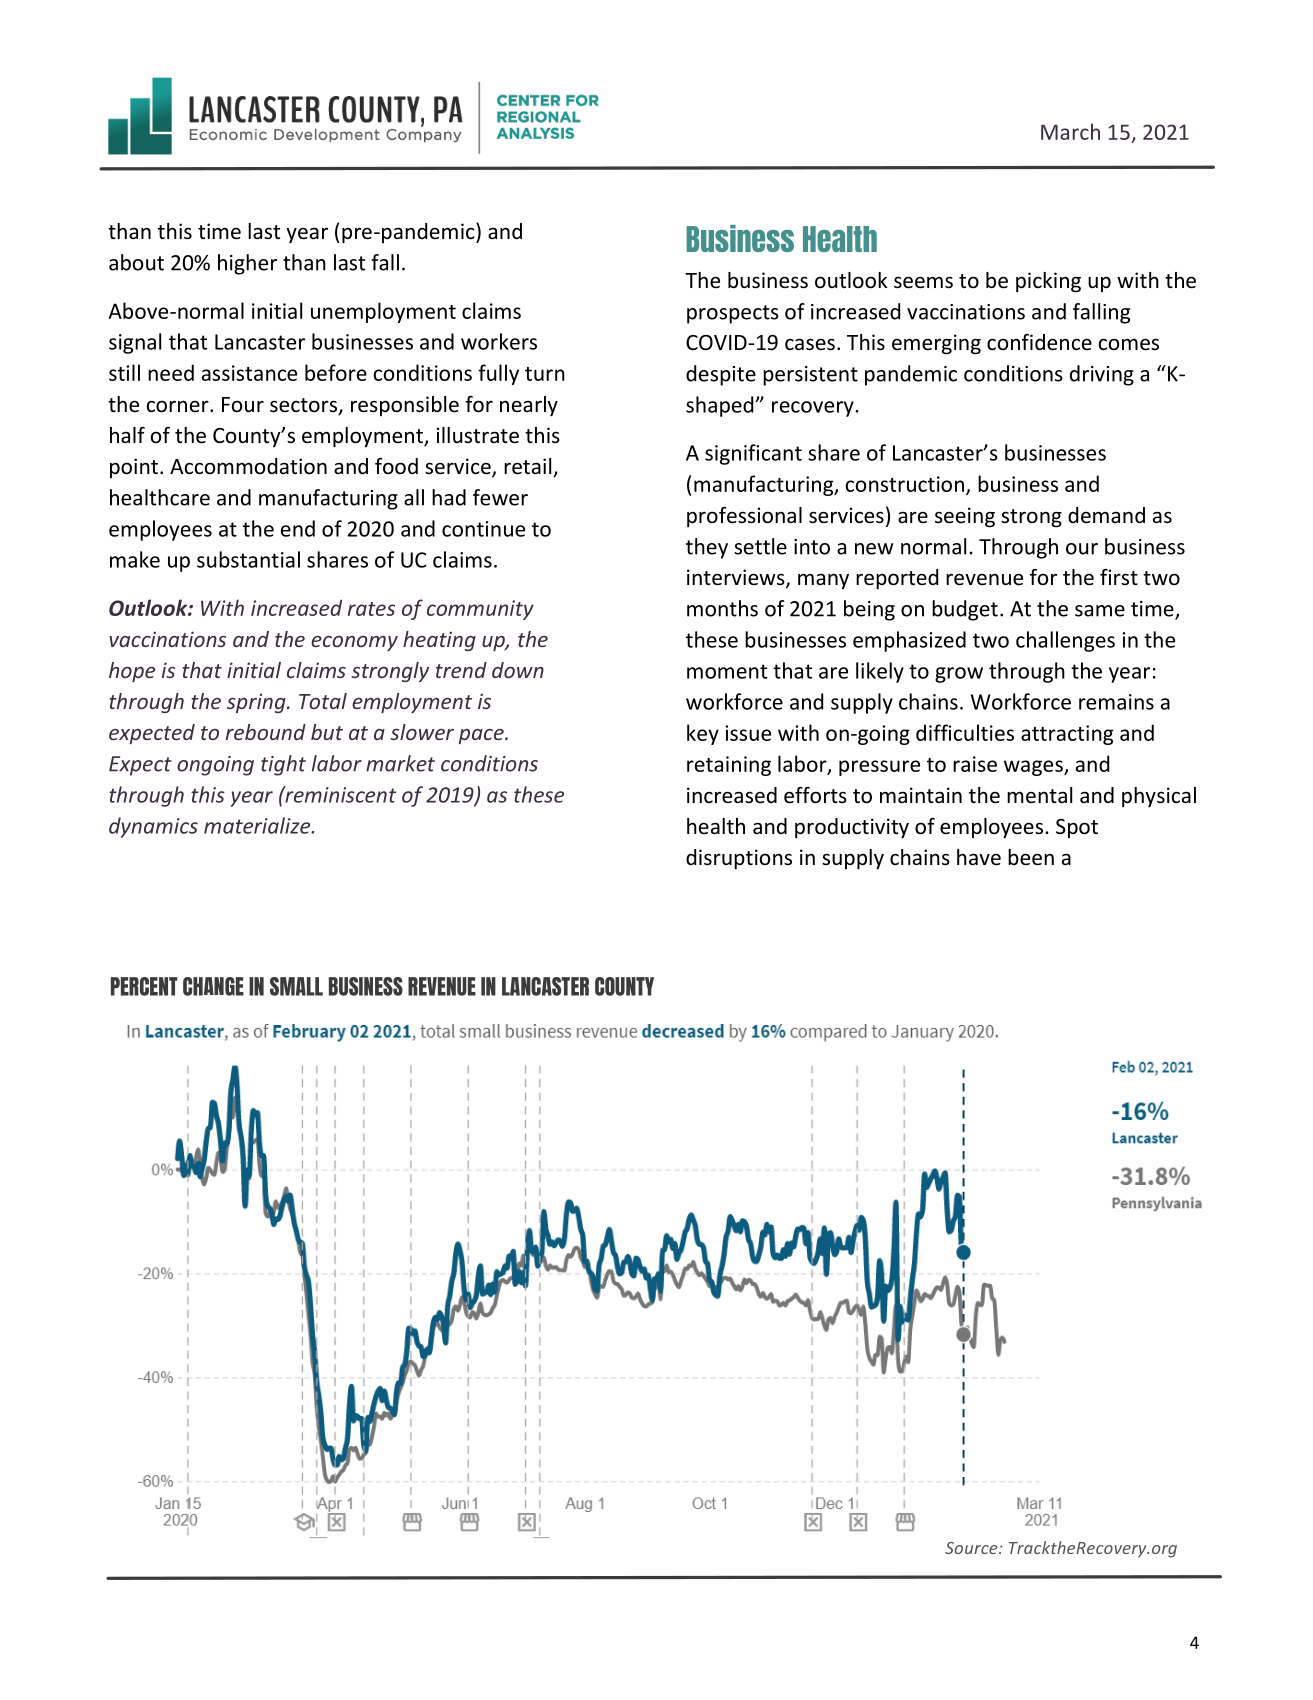 The height and width of the image is (1700, 1313). I want to click on March, so click(1070, 131).
